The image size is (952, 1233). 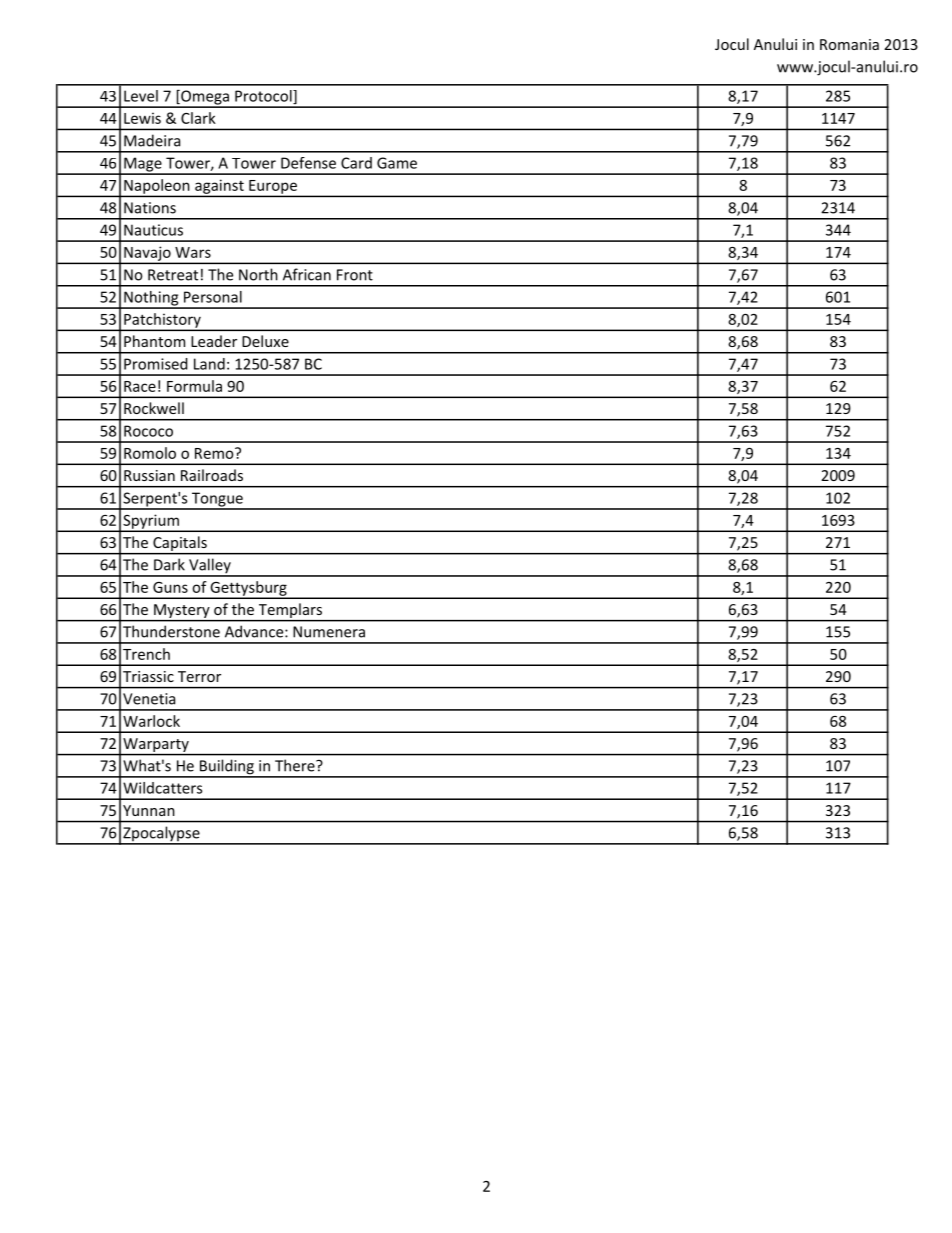 What do you see at coordinates (329, 632) in the screenshot?
I see `Numenera` at bounding box center [329, 632].
